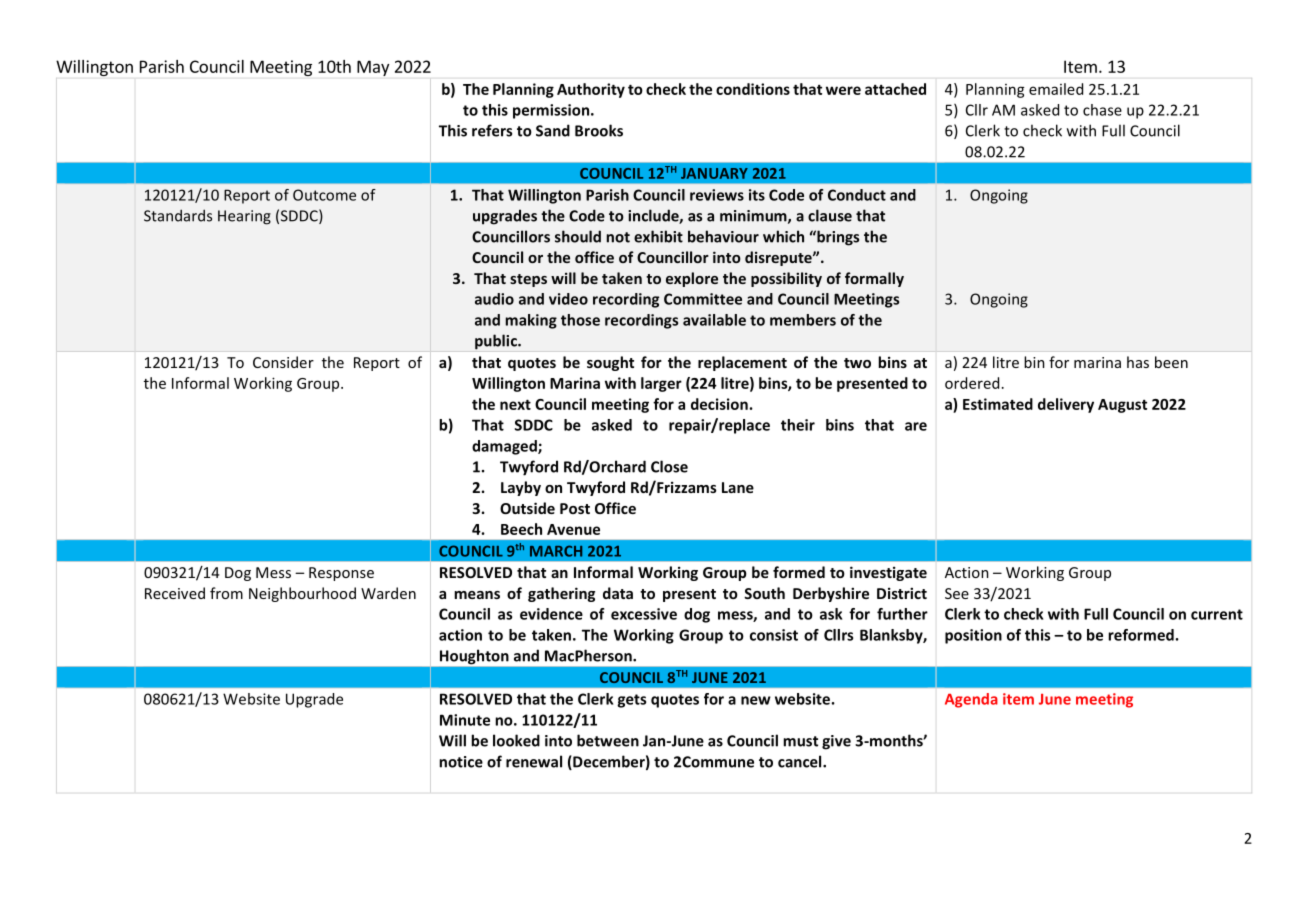 The height and width of the image is (924, 1308). Describe the element at coordinates (971, 700) in the image. I see `Agenda` at that location.
